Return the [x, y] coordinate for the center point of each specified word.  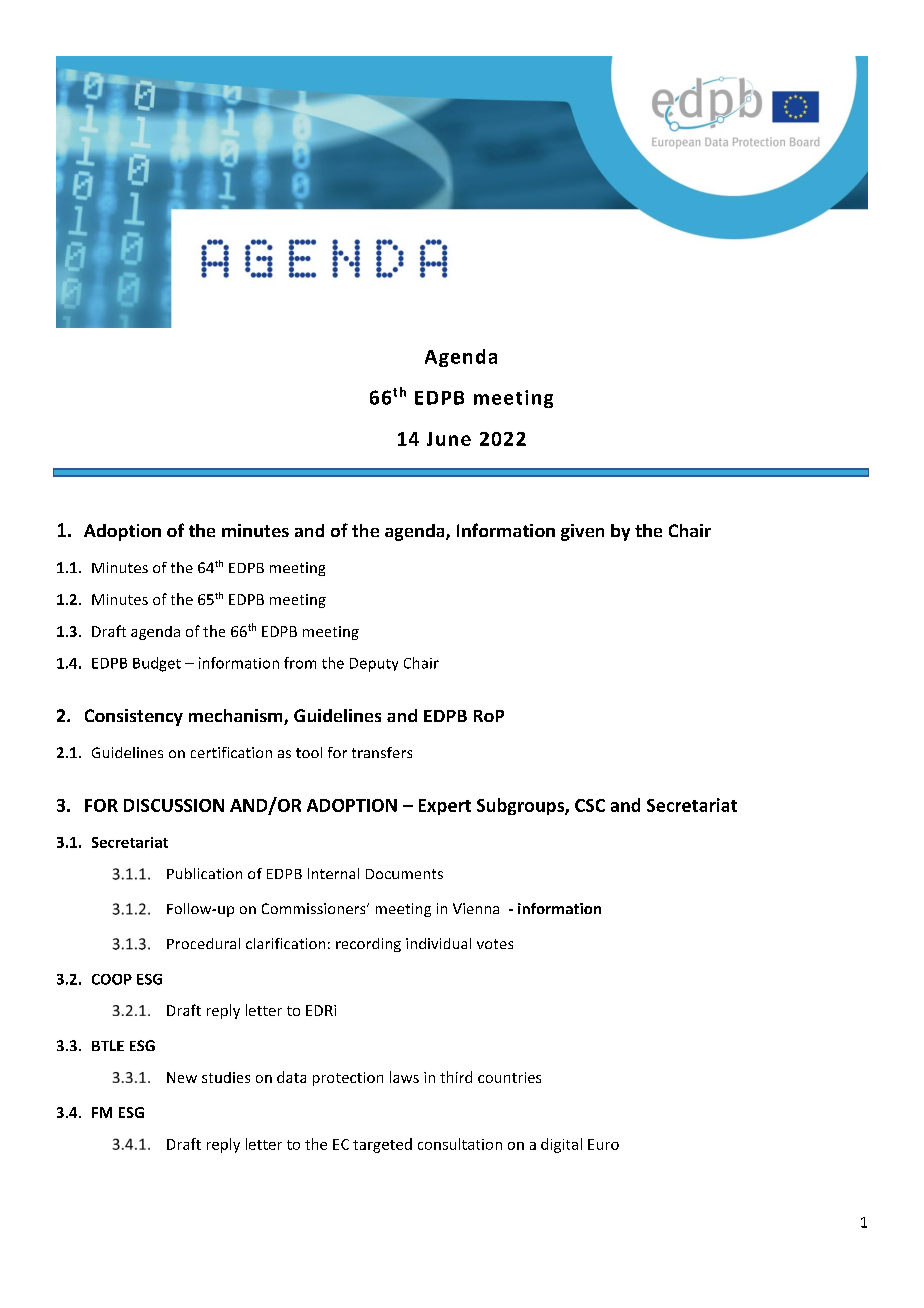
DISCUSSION [174, 805]
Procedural [203, 943]
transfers [382, 752]
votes [495, 944]
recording [368, 945]
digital [561, 1145]
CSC [590, 805]
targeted [382, 1145]
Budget [157, 664]
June [449, 439]
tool [309, 752]
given [582, 532]
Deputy [374, 665]
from [300, 663]
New [182, 1077]
